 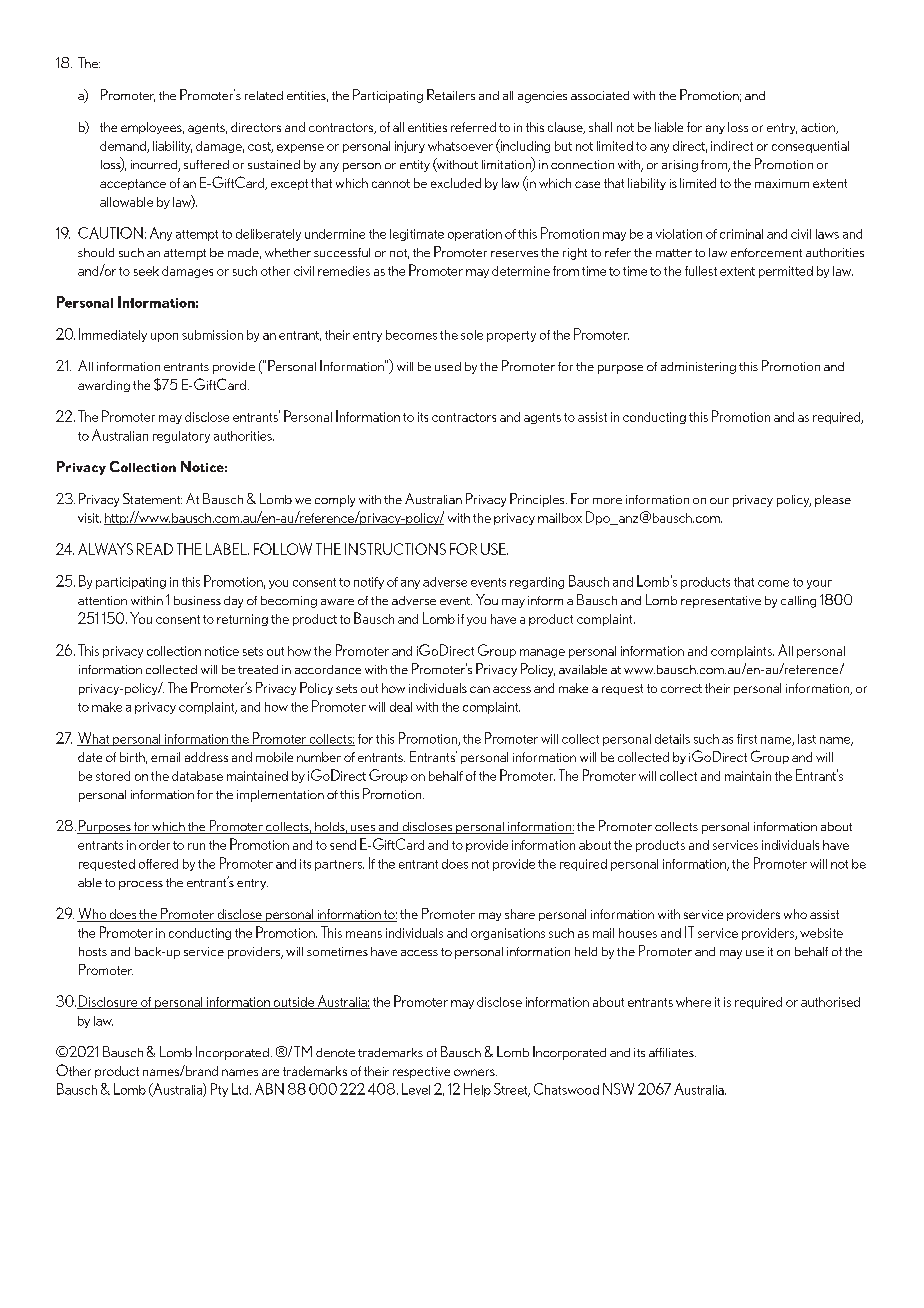 What do you see at coordinates (343, 845) in the document?
I see `send` at bounding box center [343, 845].
